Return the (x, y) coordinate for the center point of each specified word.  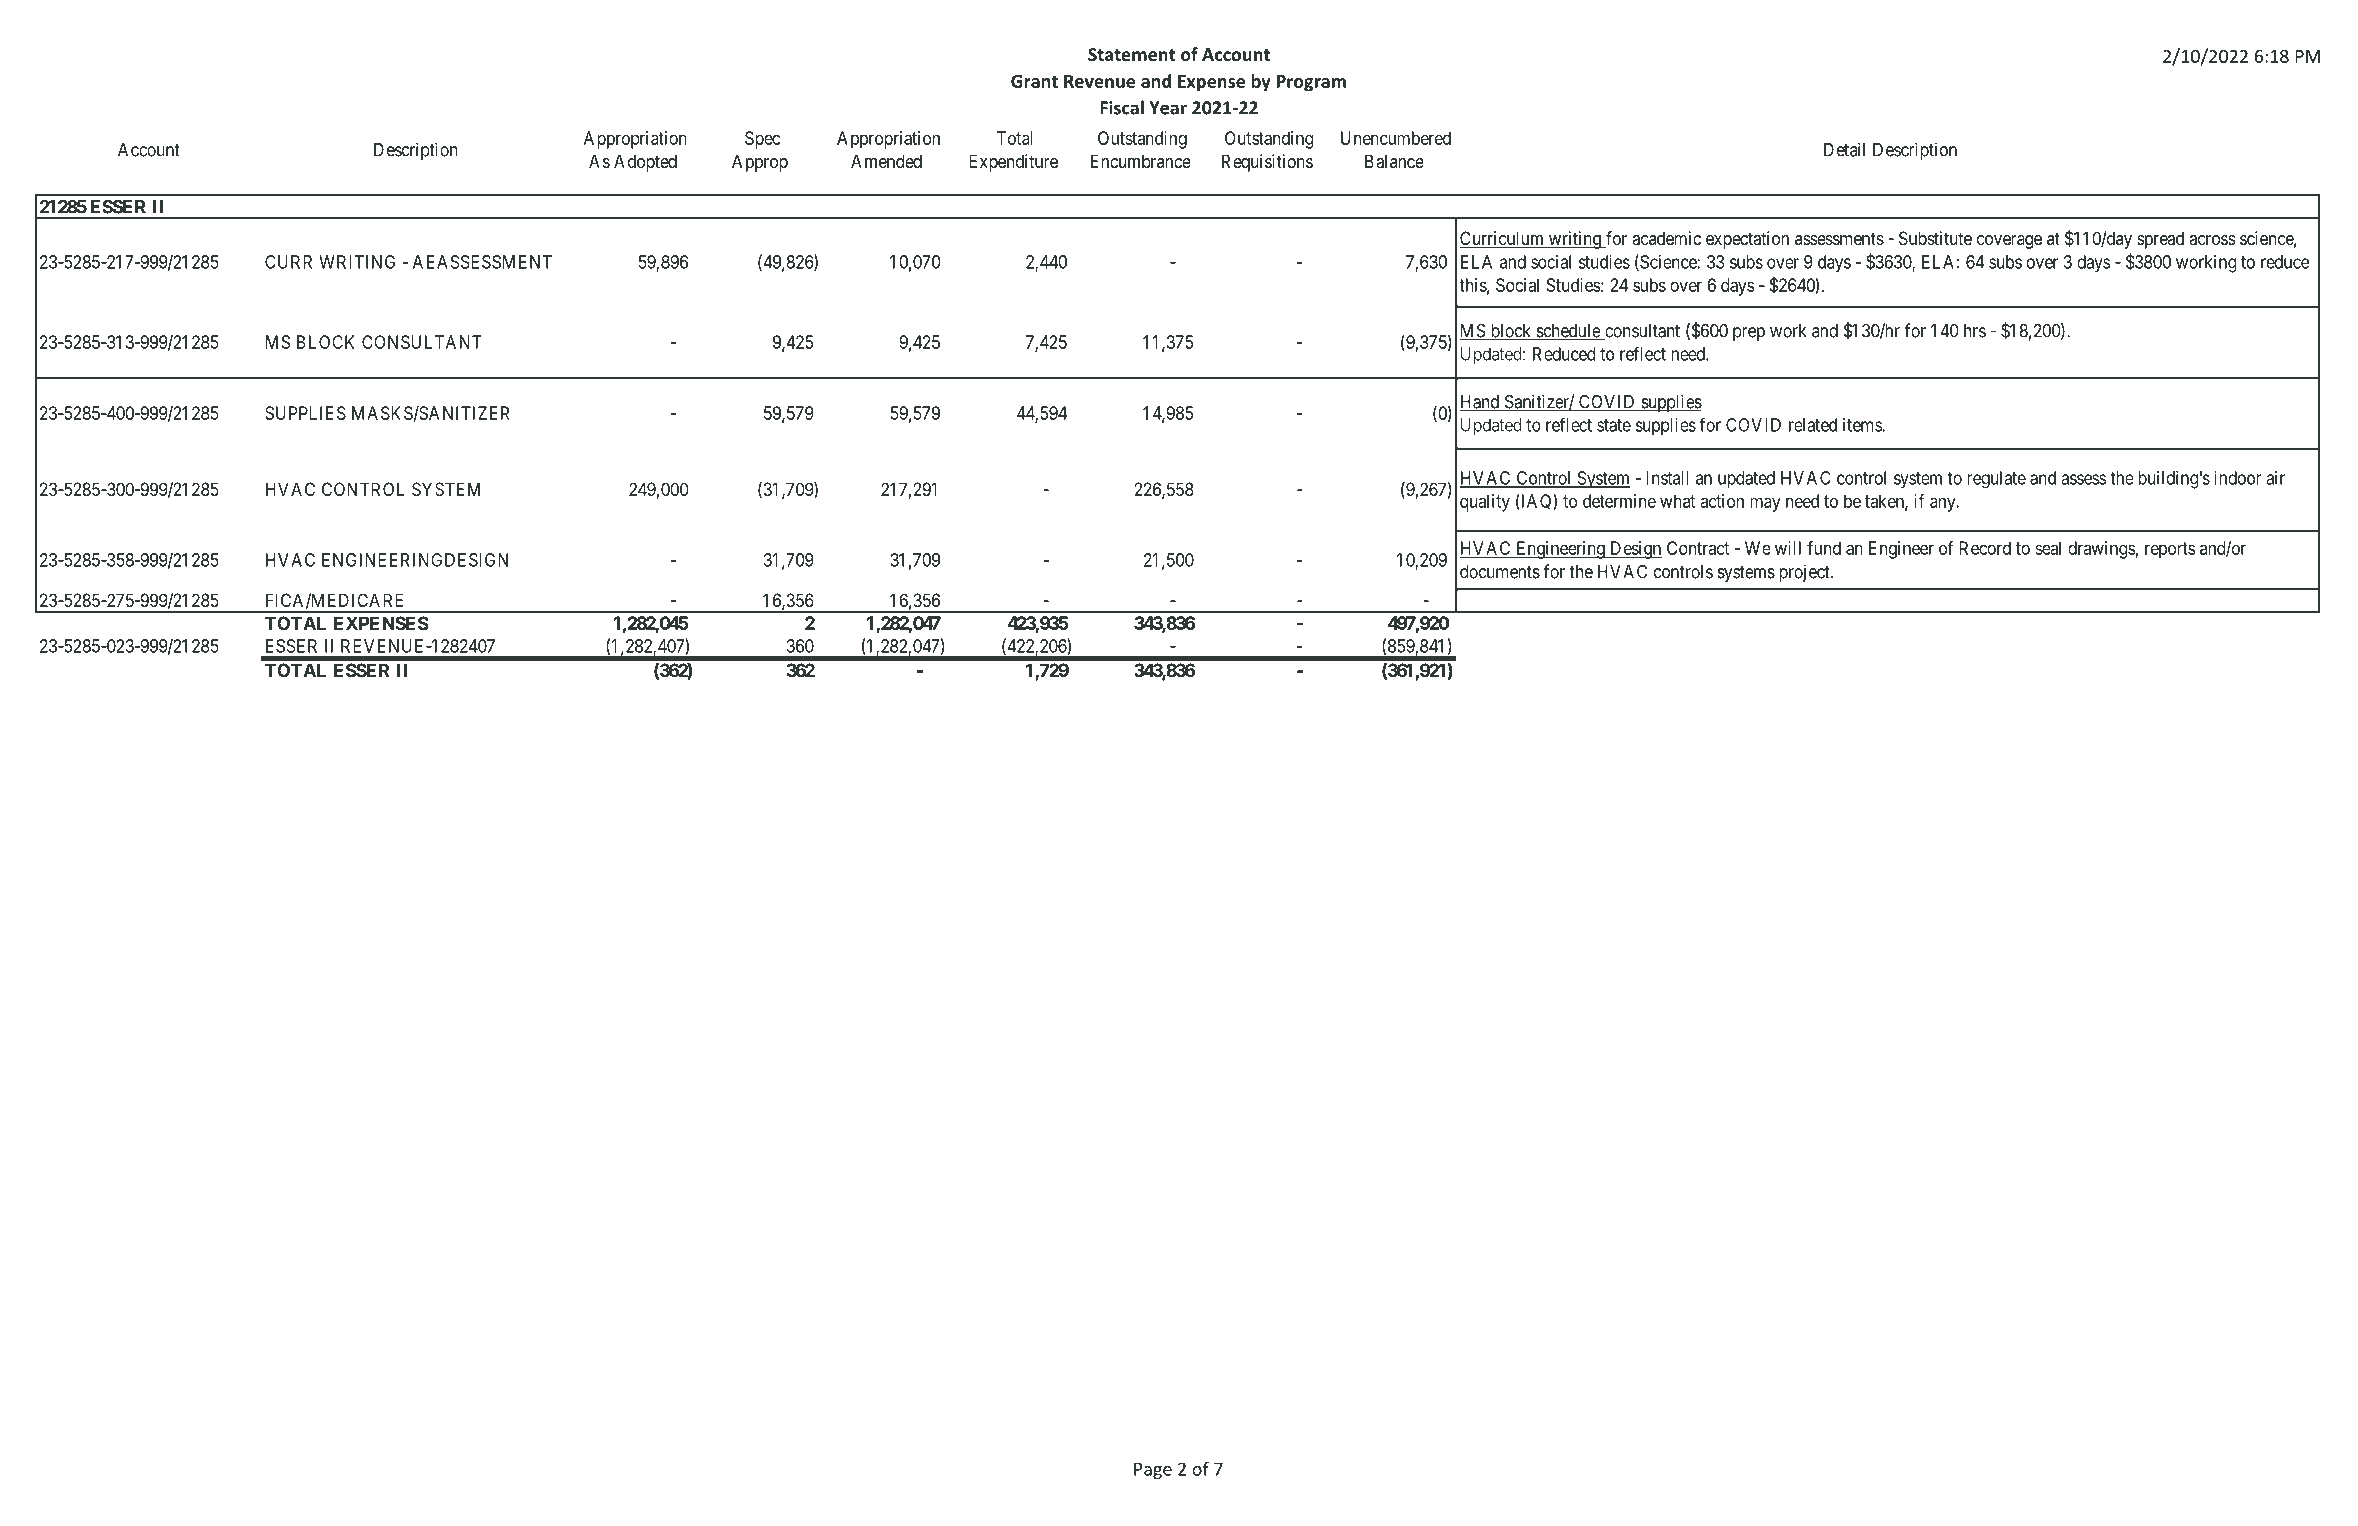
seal (2048, 548)
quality (1485, 503)
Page (1153, 1470)
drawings (2101, 550)
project (1805, 573)
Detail (1844, 149)
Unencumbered (1396, 138)
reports (2170, 550)
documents (1500, 572)
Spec (762, 140)
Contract (1698, 548)
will (1788, 548)
